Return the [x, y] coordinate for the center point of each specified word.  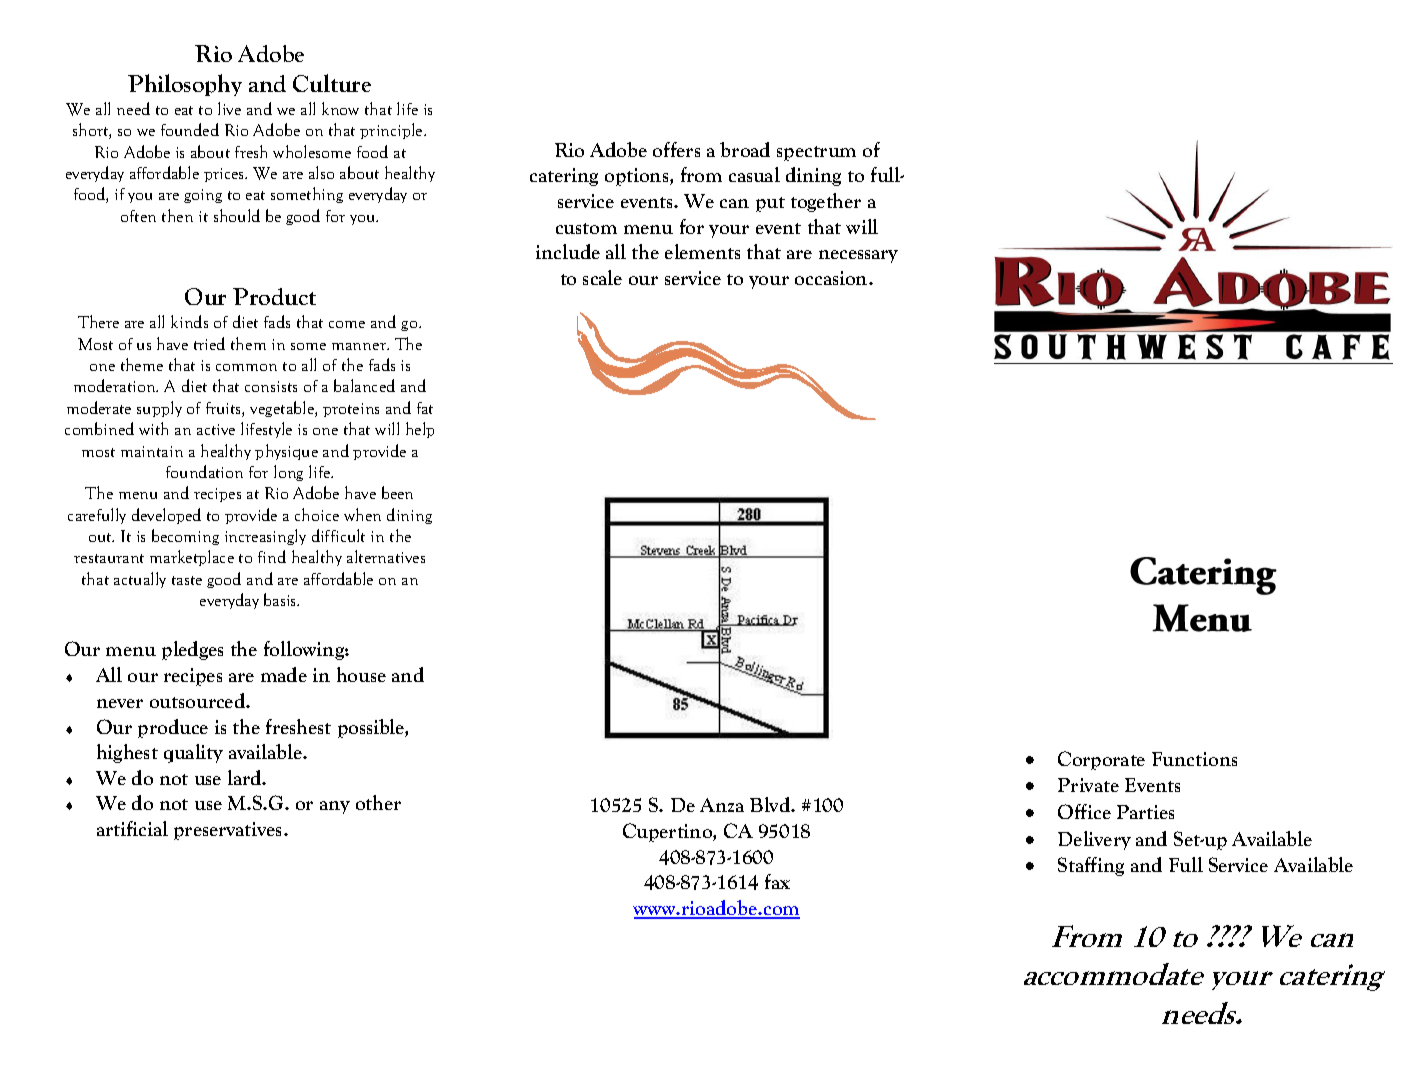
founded [190, 129]
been [397, 492]
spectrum [816, 153]
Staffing [1091, 866]
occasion [832, 278]
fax [777, 881]
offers [676, 149]
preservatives [229, 831]
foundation [204, 471]
